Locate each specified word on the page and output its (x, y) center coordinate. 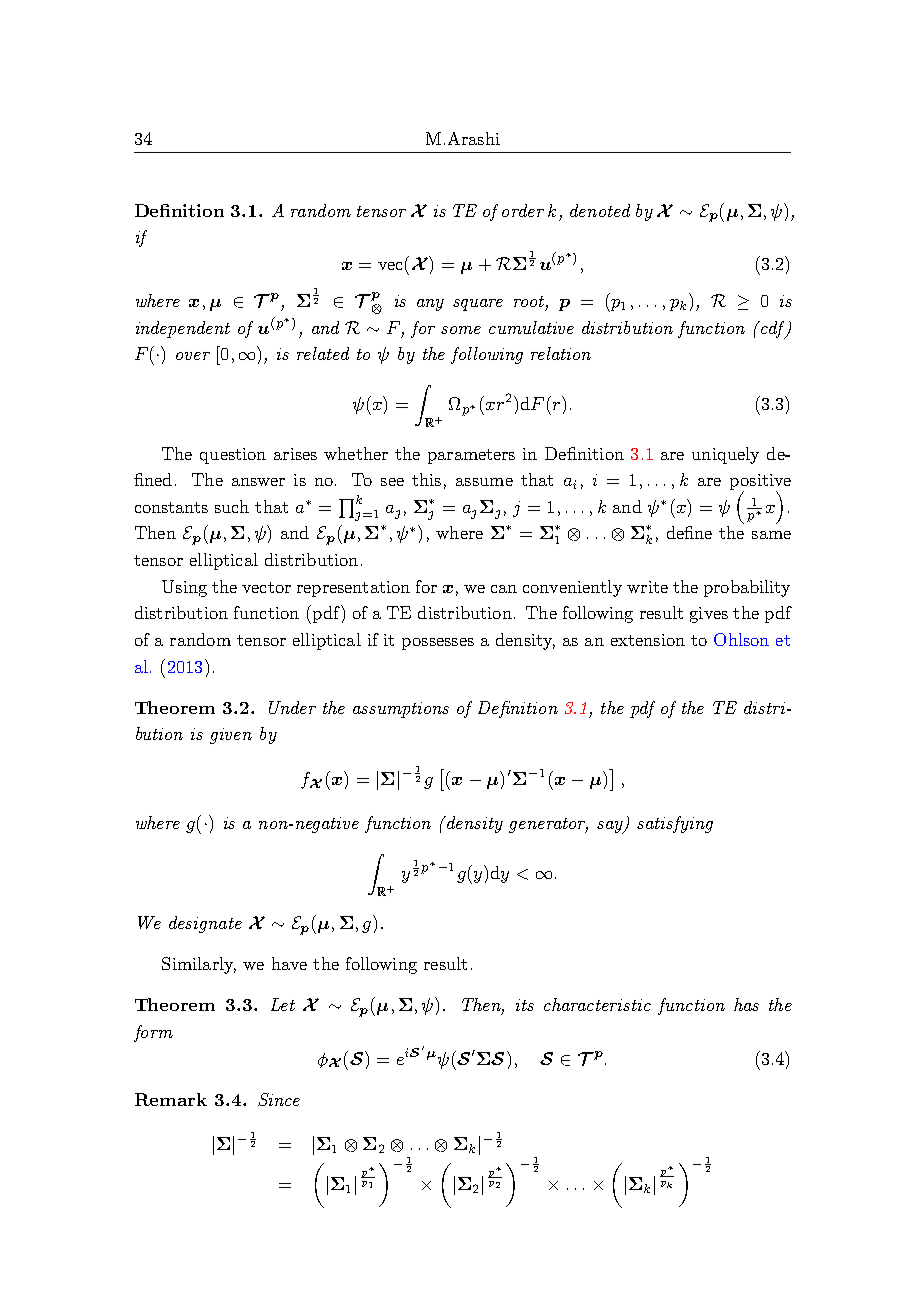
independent (183, 329)
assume (484, 482)
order (523, 210)
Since (279, 1099)
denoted (600, 210)
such (232, 506)
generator (548, 825)
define (689, 532)
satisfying (675, 824)
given (231, 736)
